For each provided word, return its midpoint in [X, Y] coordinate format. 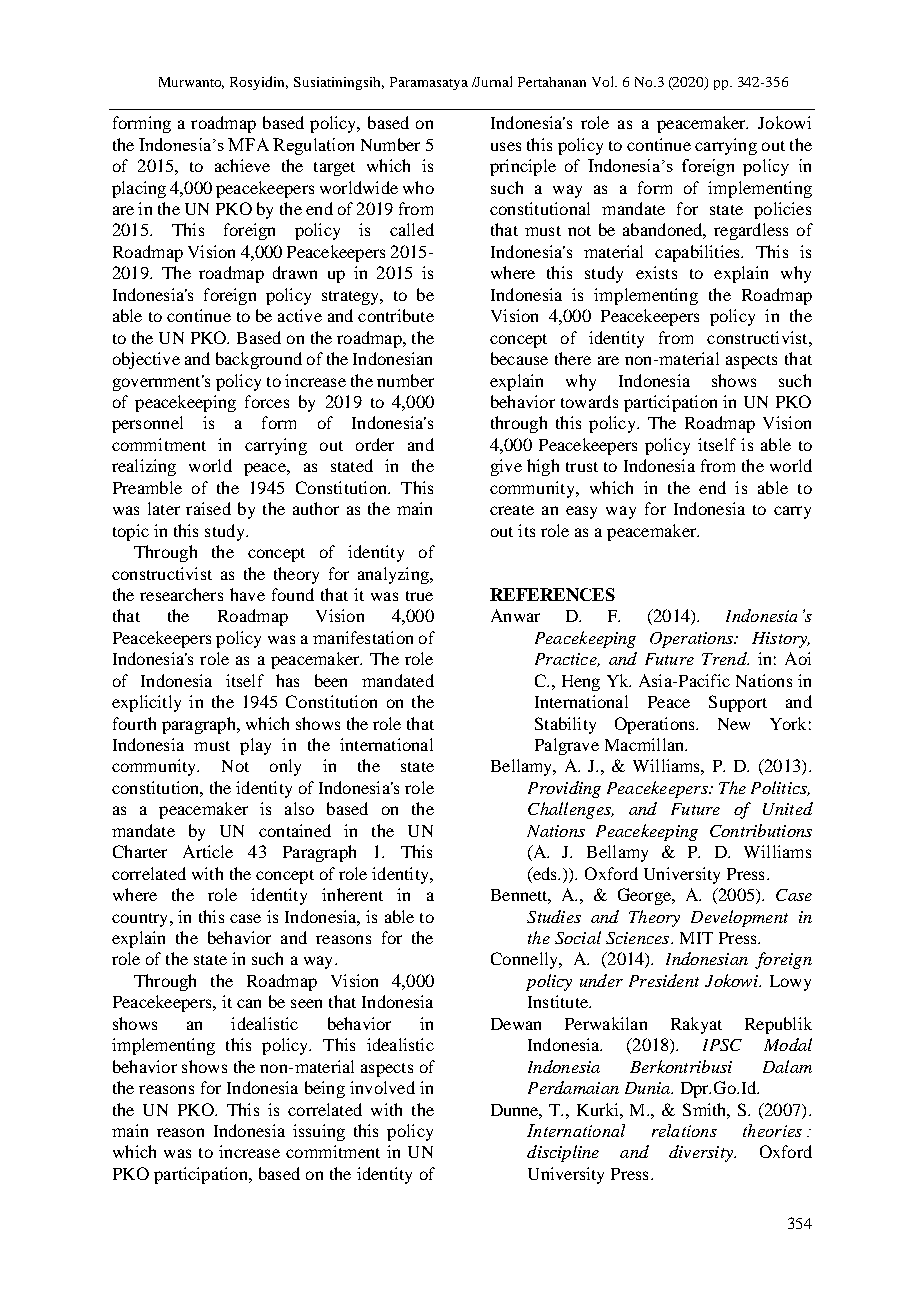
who [418, 187]
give [506, 467]
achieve [242, 165]
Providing [564, 789]
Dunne [516, 1111]
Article [208, 851]
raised [208, 508]
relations [684, 1130]
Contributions [761, 830]
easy [581, 512]
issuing [319, 1132]
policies [782, 210]
